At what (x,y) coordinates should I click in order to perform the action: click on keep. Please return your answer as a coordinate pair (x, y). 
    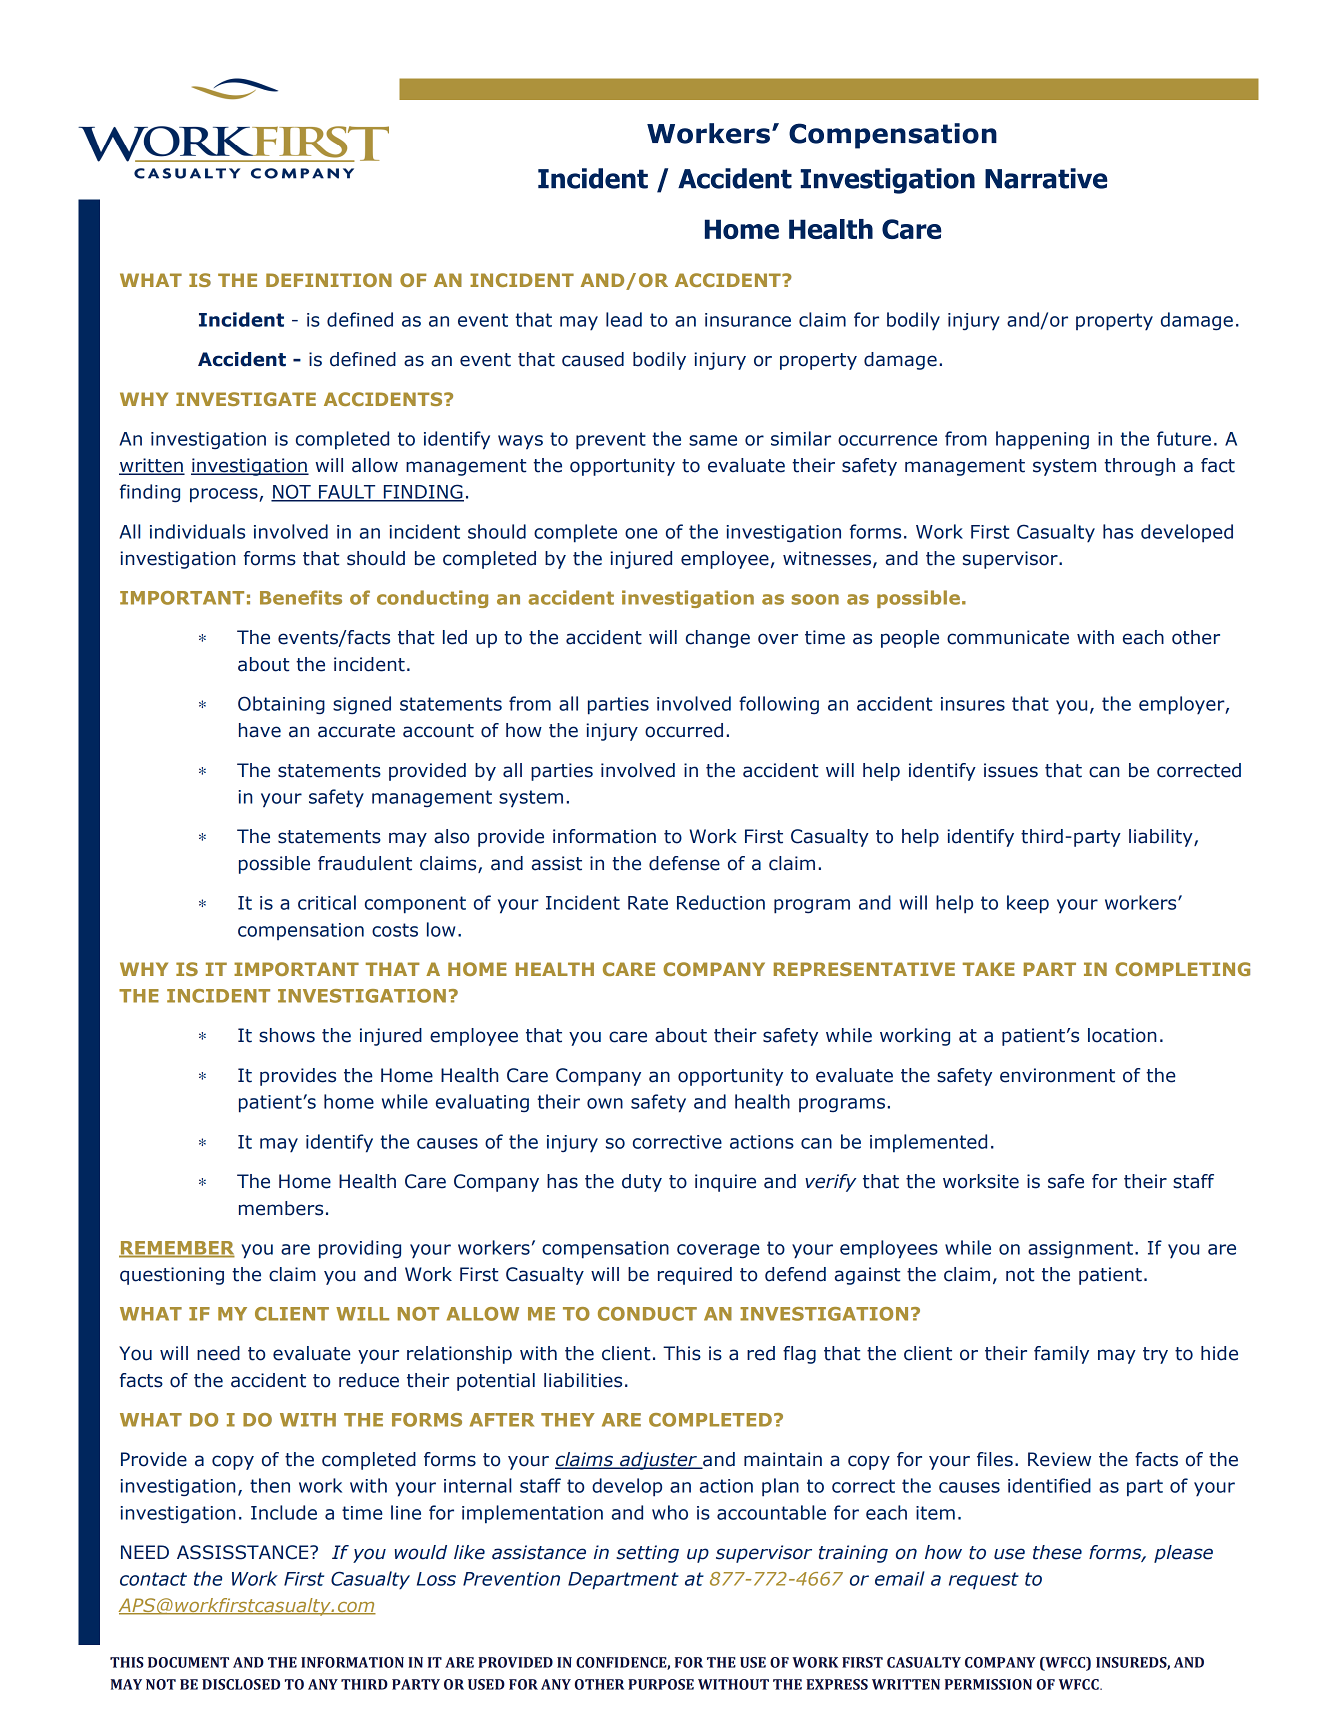
    Looking at the image, I should click on (1028, 904).
